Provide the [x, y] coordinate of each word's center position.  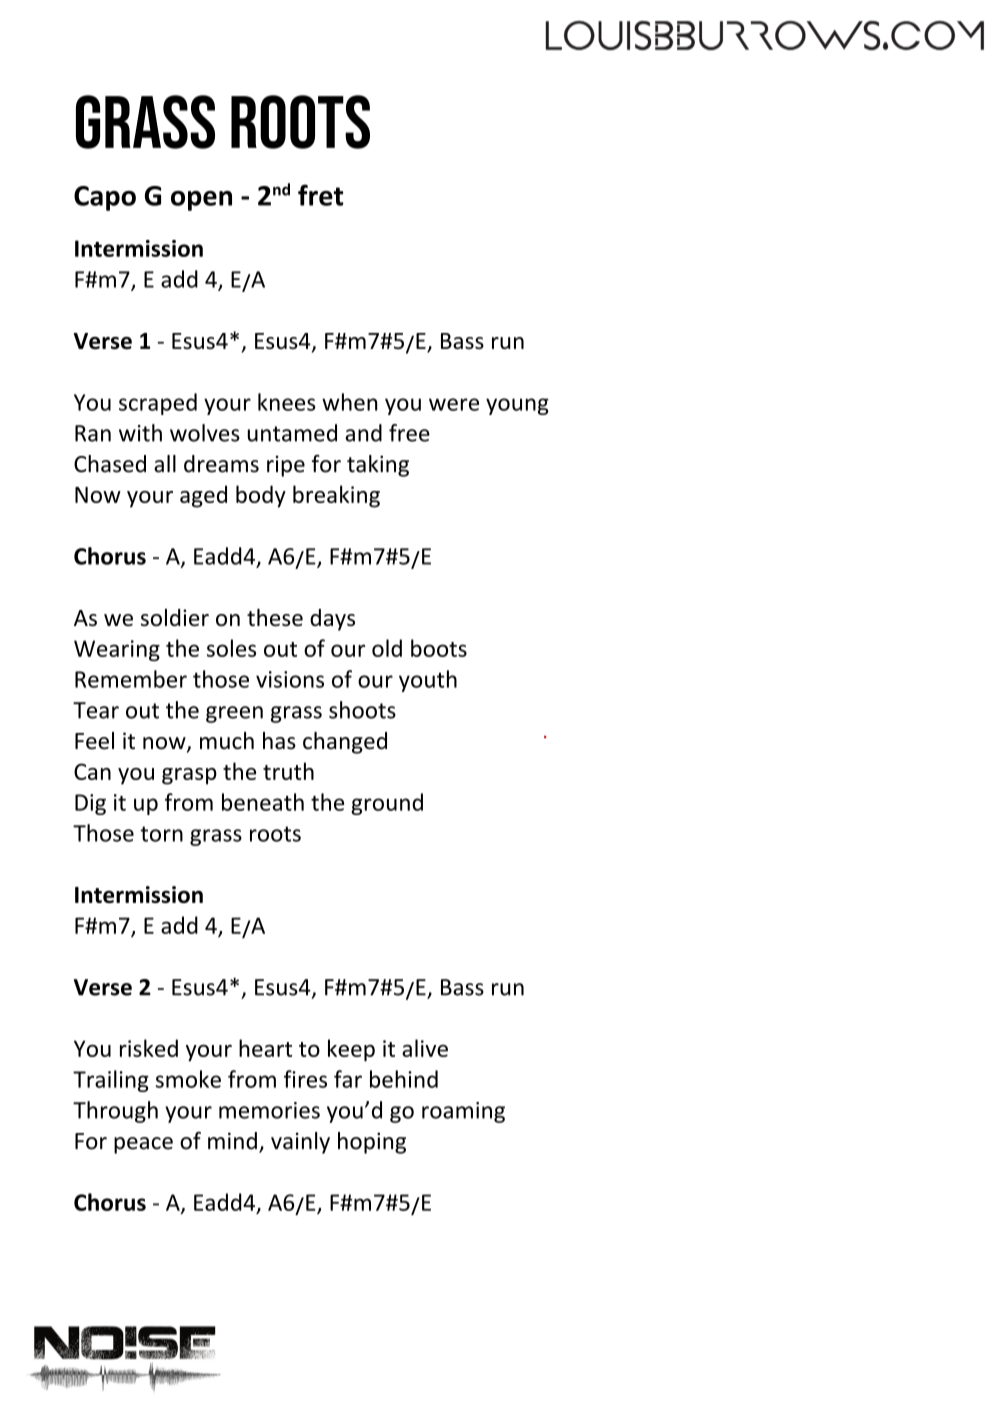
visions [290, 679]
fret [320, 195]
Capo [105, 198]
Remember [131, 679]
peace [143, 1145]
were [454, 404]
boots [439, 648]
